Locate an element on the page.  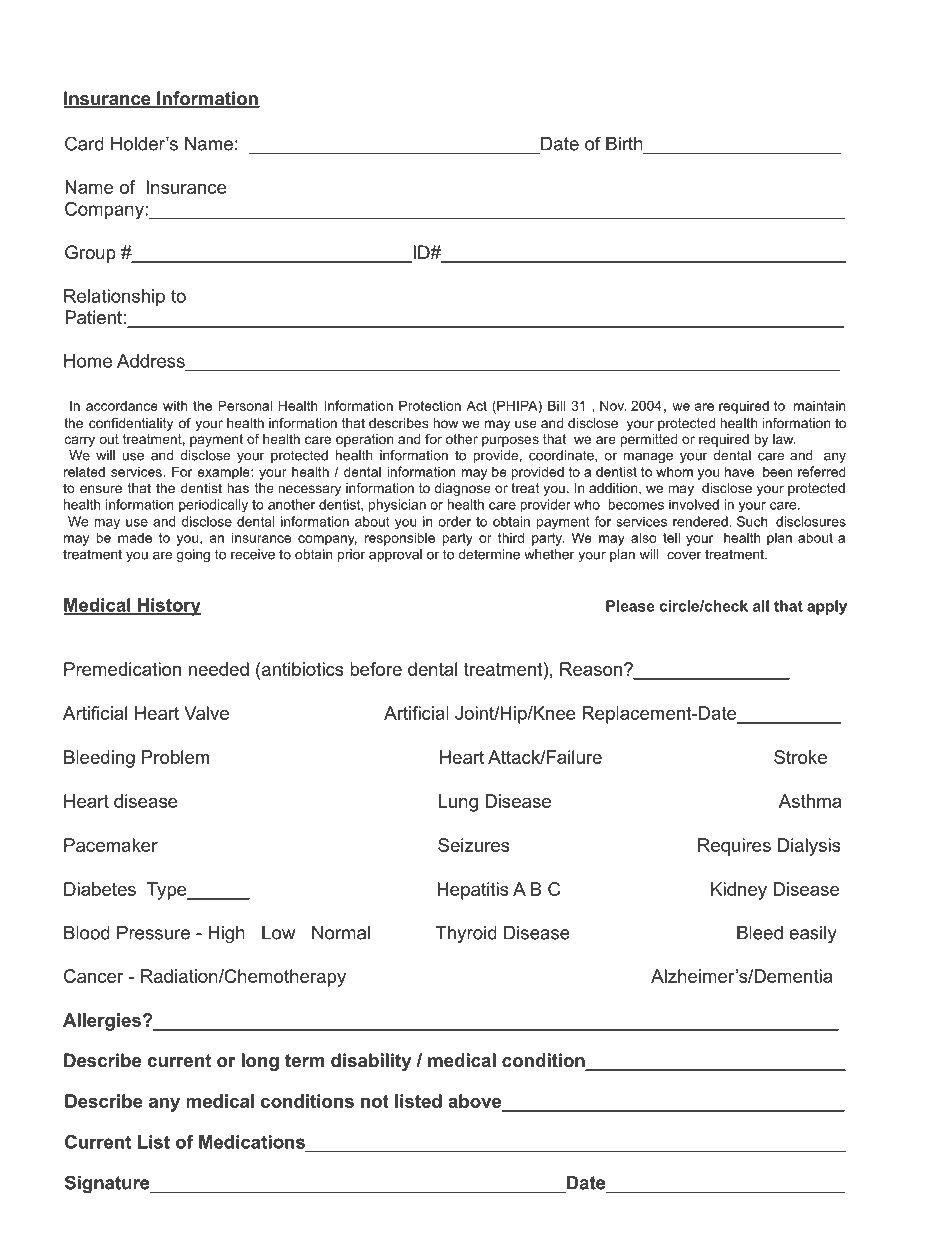
Card is located at coordinates (84, 143).
